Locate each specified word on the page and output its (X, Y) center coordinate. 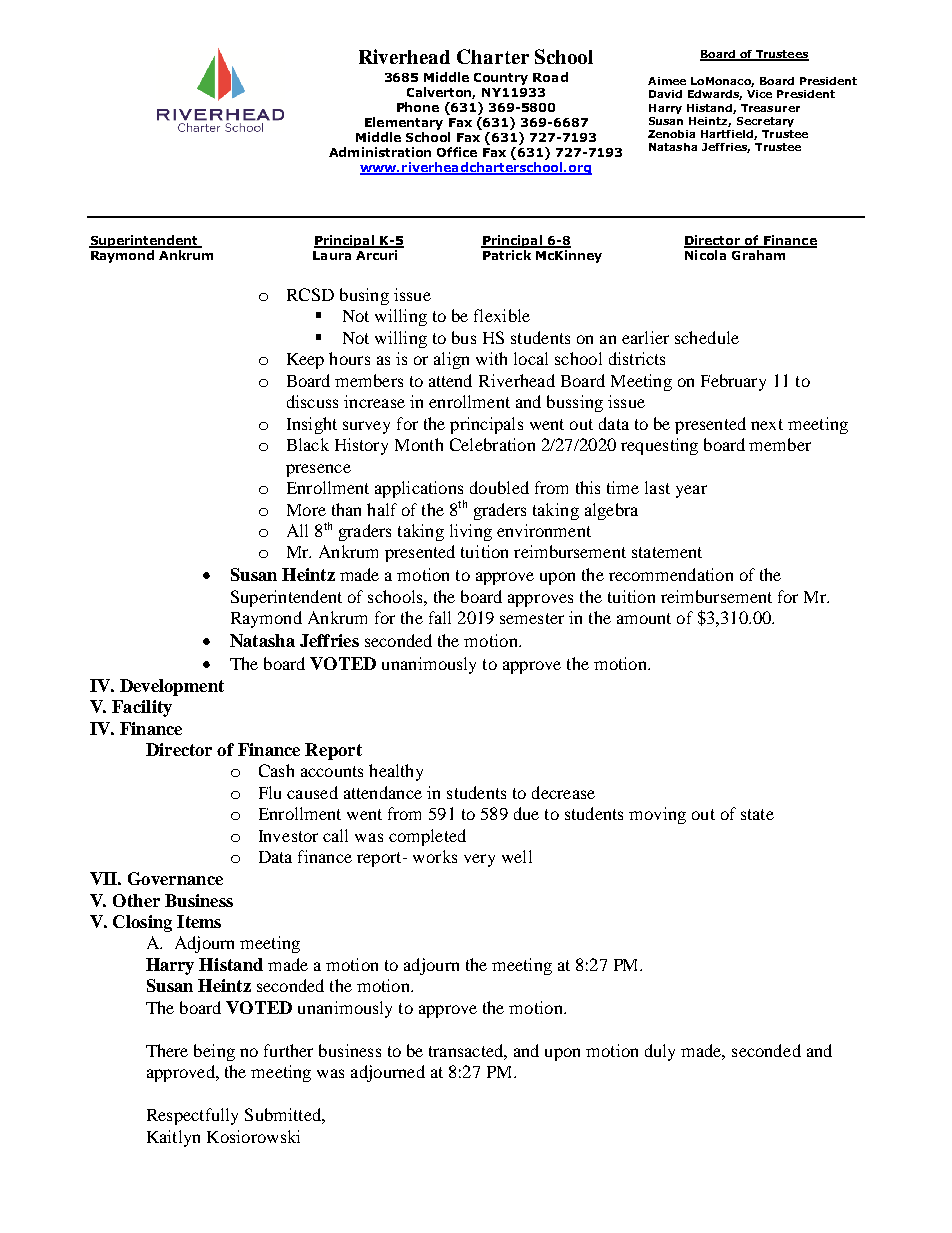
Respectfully (192, 1116)
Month (419, 444)
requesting (659, 446)
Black (308, 444)
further (288, 1050)
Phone (418, 107)
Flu (270, 792)
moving (657, 815)
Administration (380, 152)
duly (660, 1052)
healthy (396, 772)
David (665, 94)
